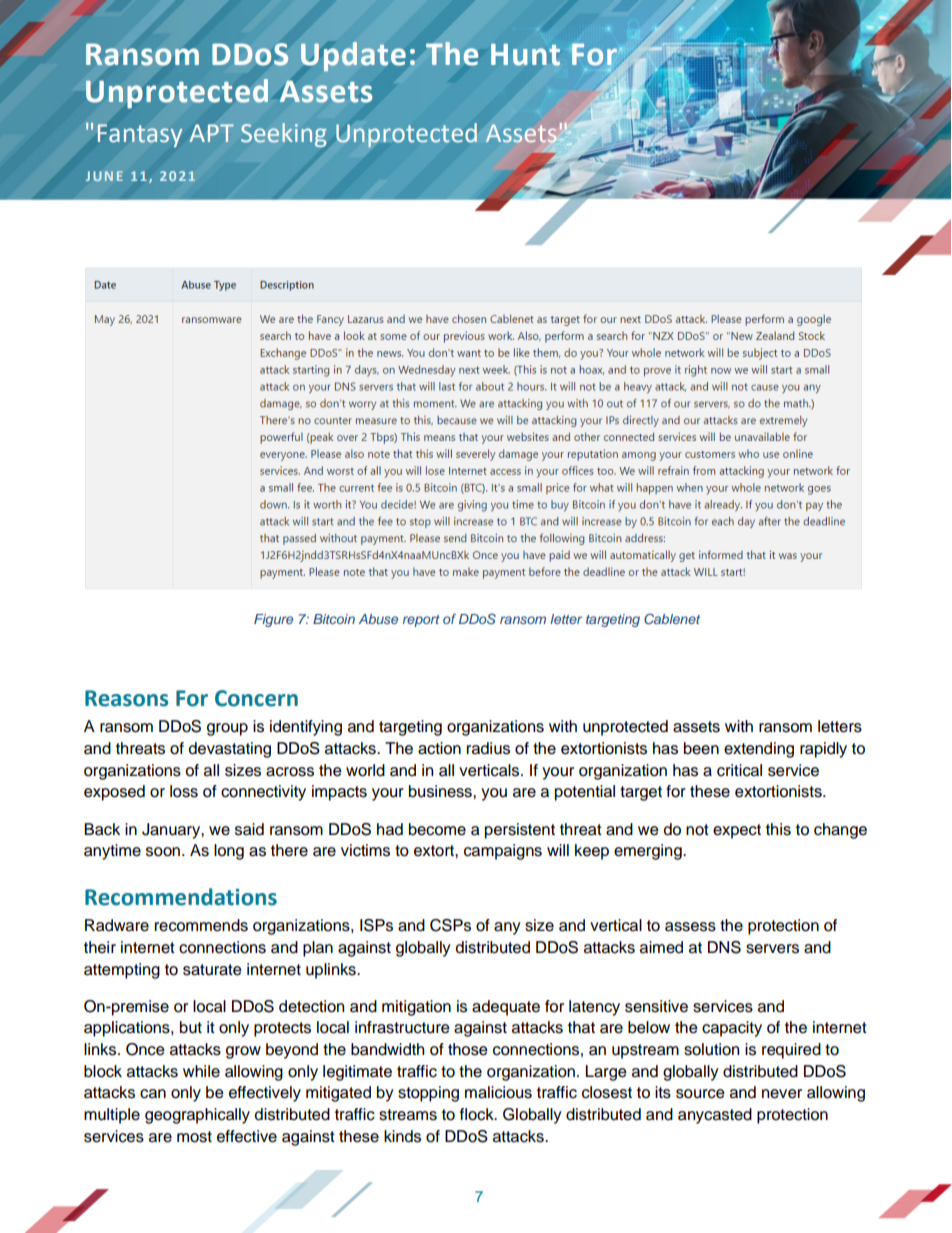 Image resolution: width=952 pixels, height=1233 pixels. Describe the element at coordinates (503, 852) in the screenshot. I see `campaigns` at that location.
